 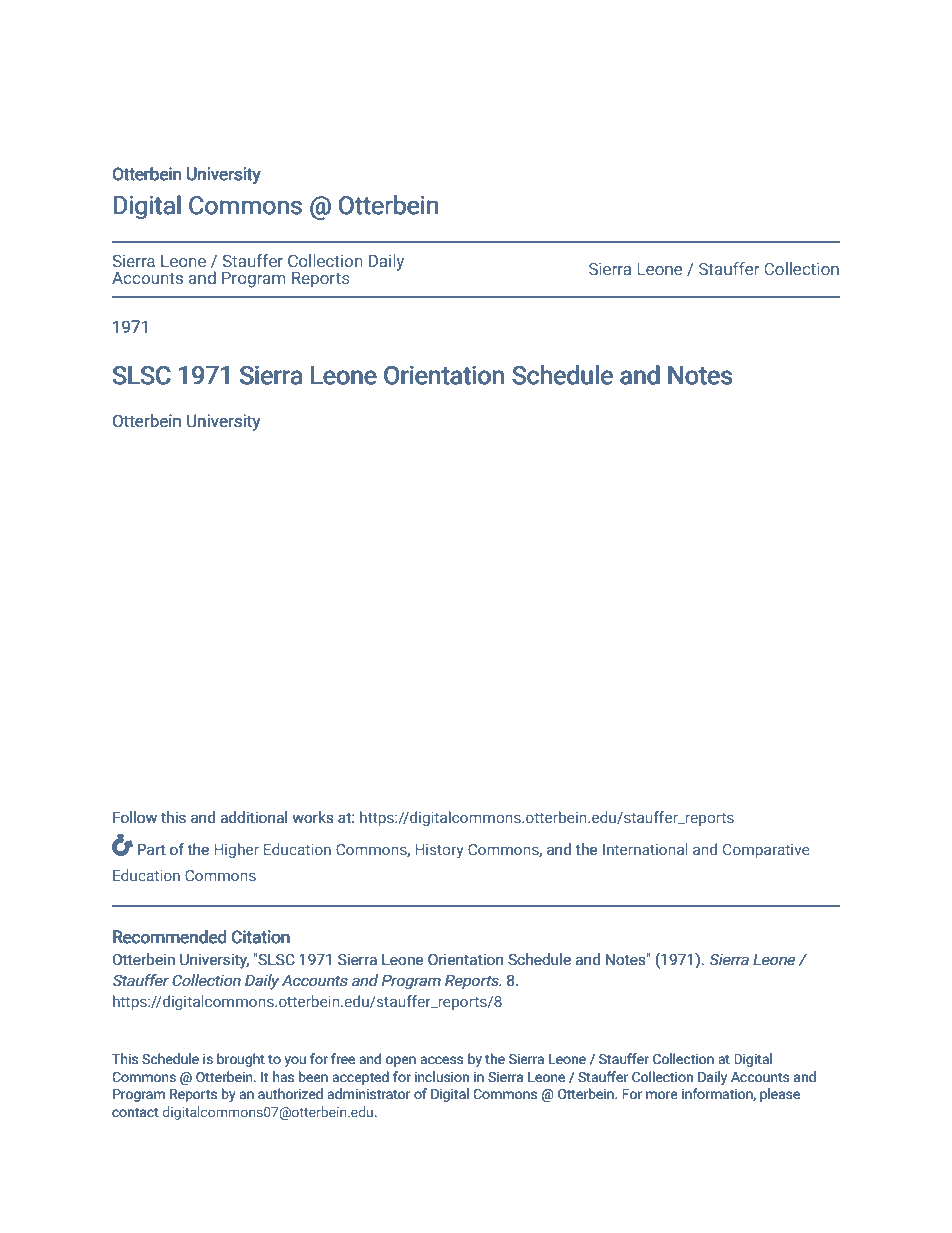 I want to click on Comparative, so click(x=766, y=851).
